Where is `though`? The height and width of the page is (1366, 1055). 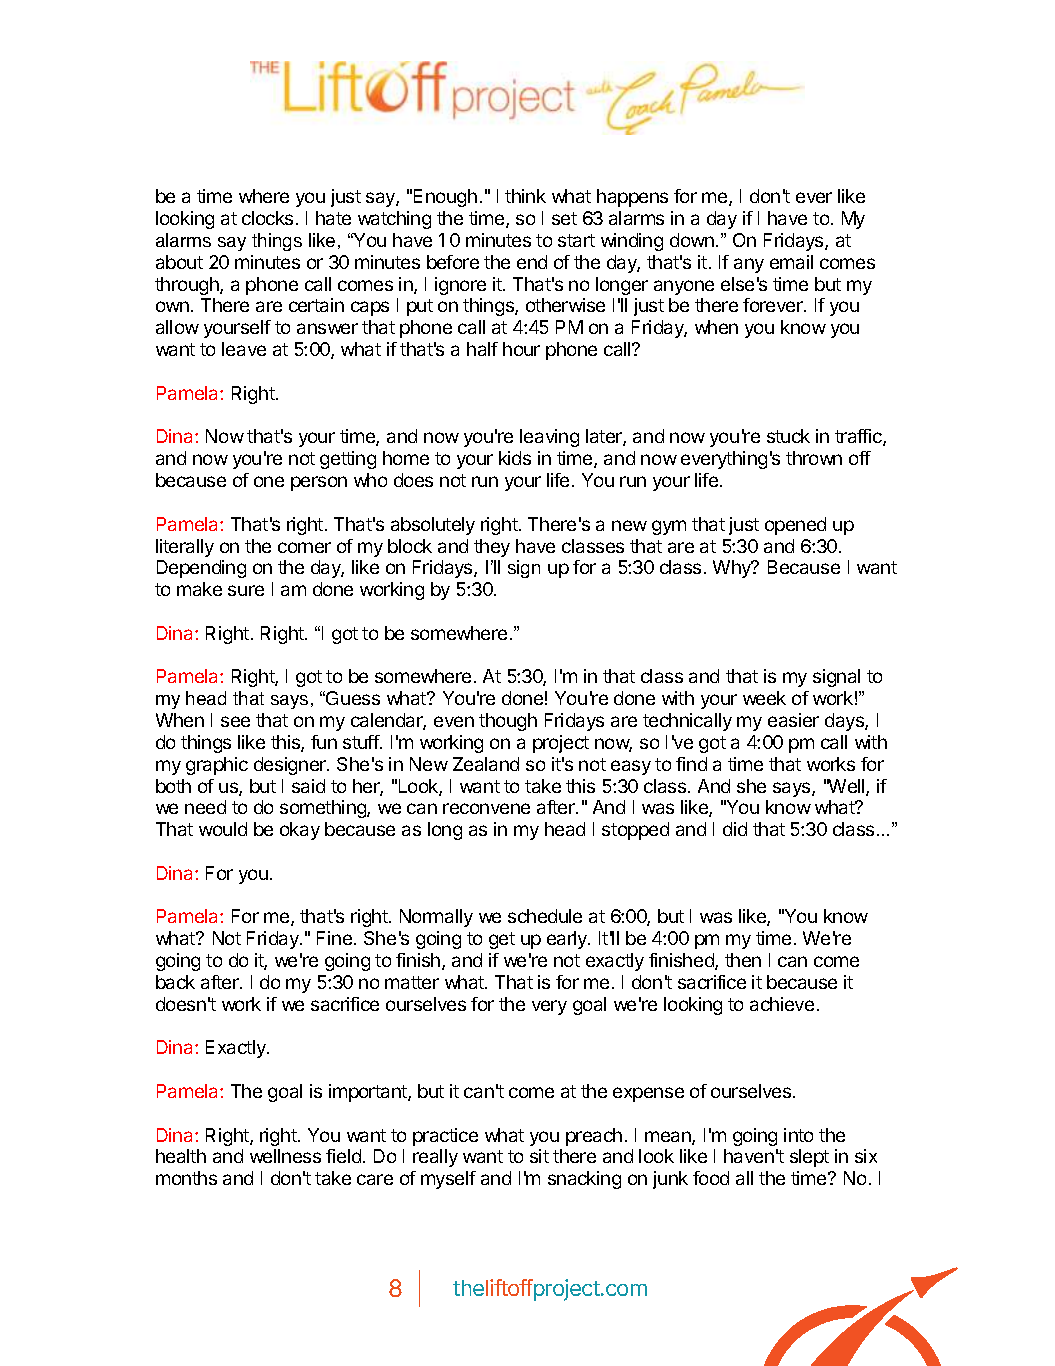 though is located at coordinates (508, 722).
